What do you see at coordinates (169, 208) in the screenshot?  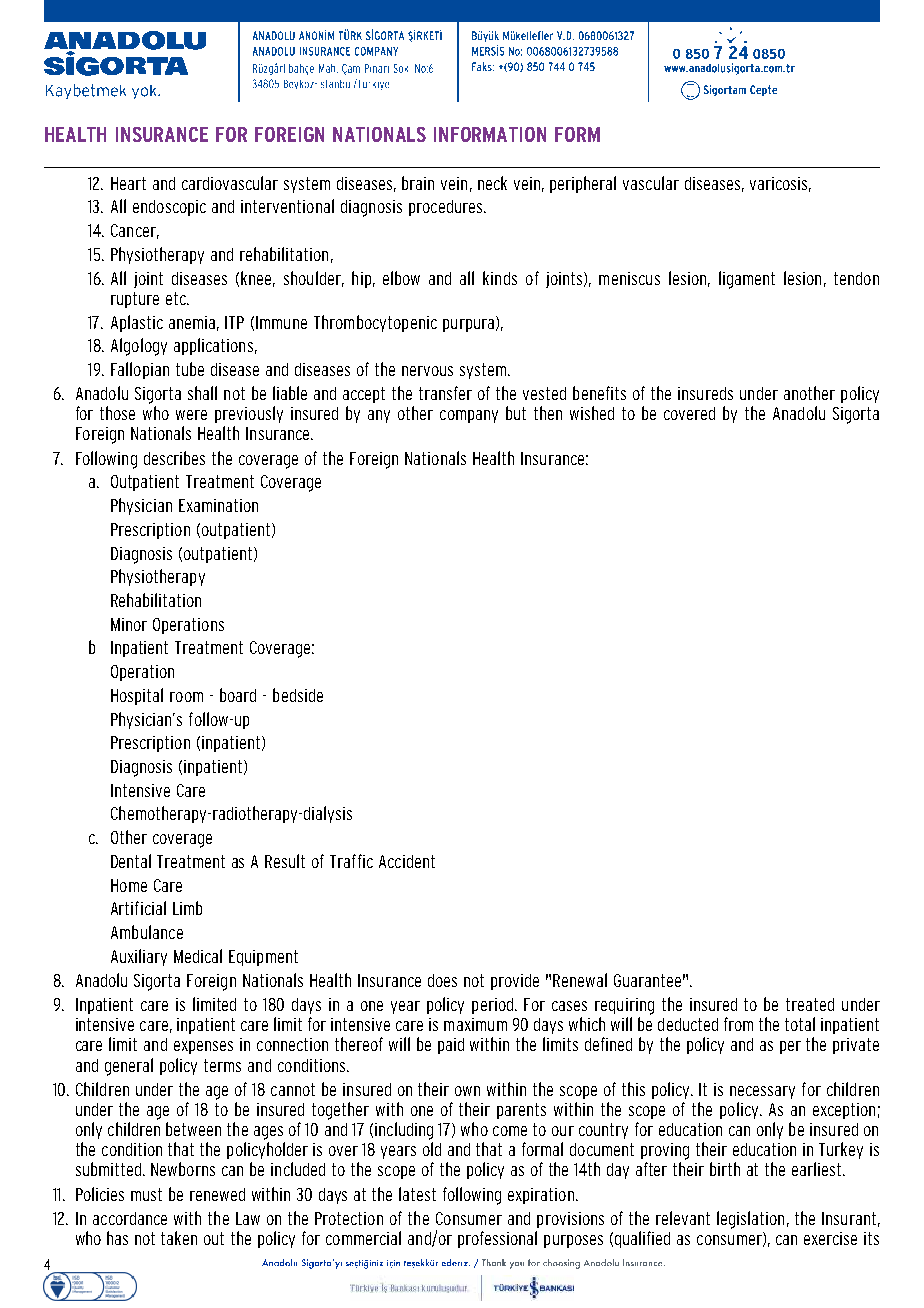 I see `endoscopic` at bounding box center [169, 208].
